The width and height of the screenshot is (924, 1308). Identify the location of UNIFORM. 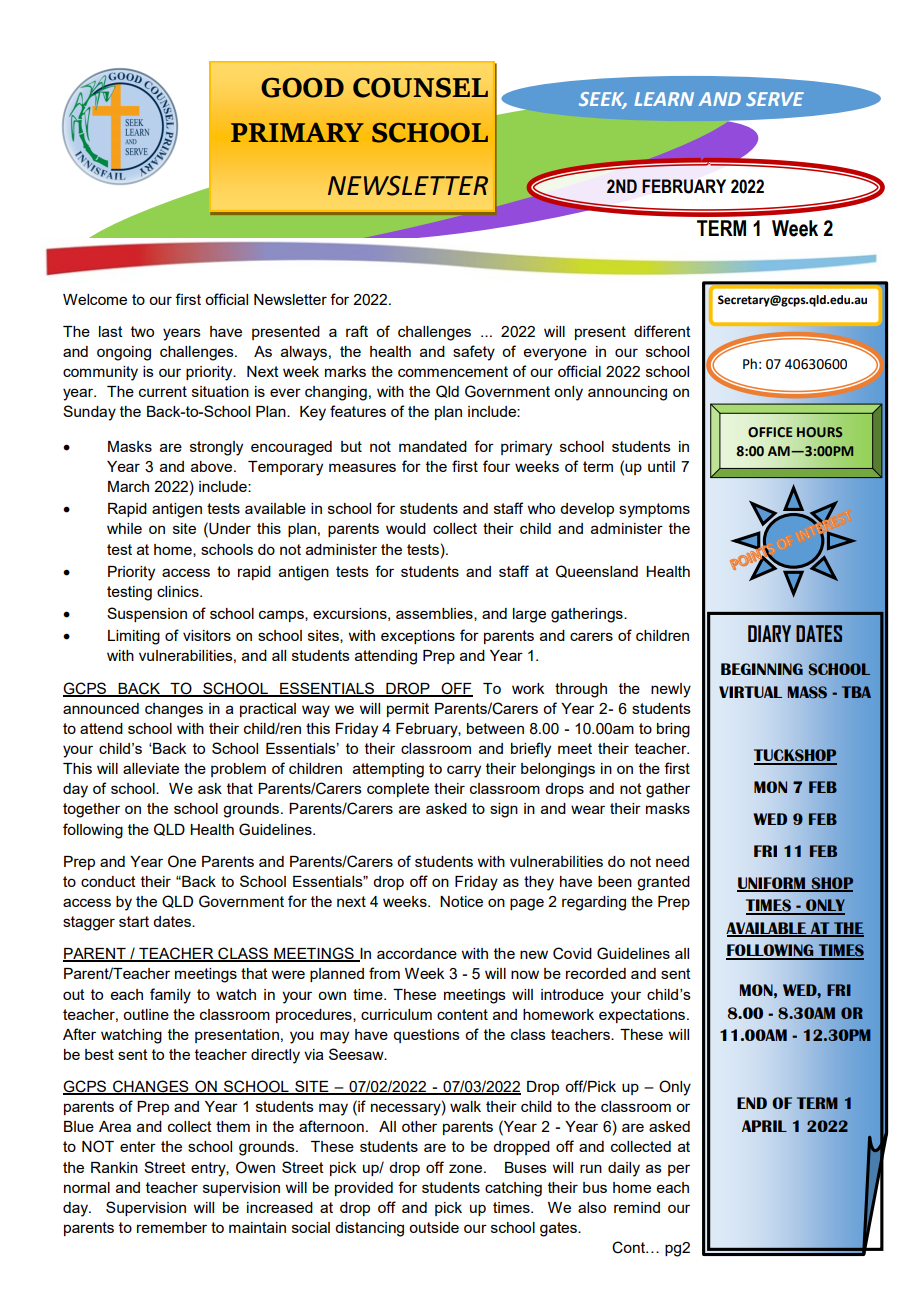
(772, 884).
